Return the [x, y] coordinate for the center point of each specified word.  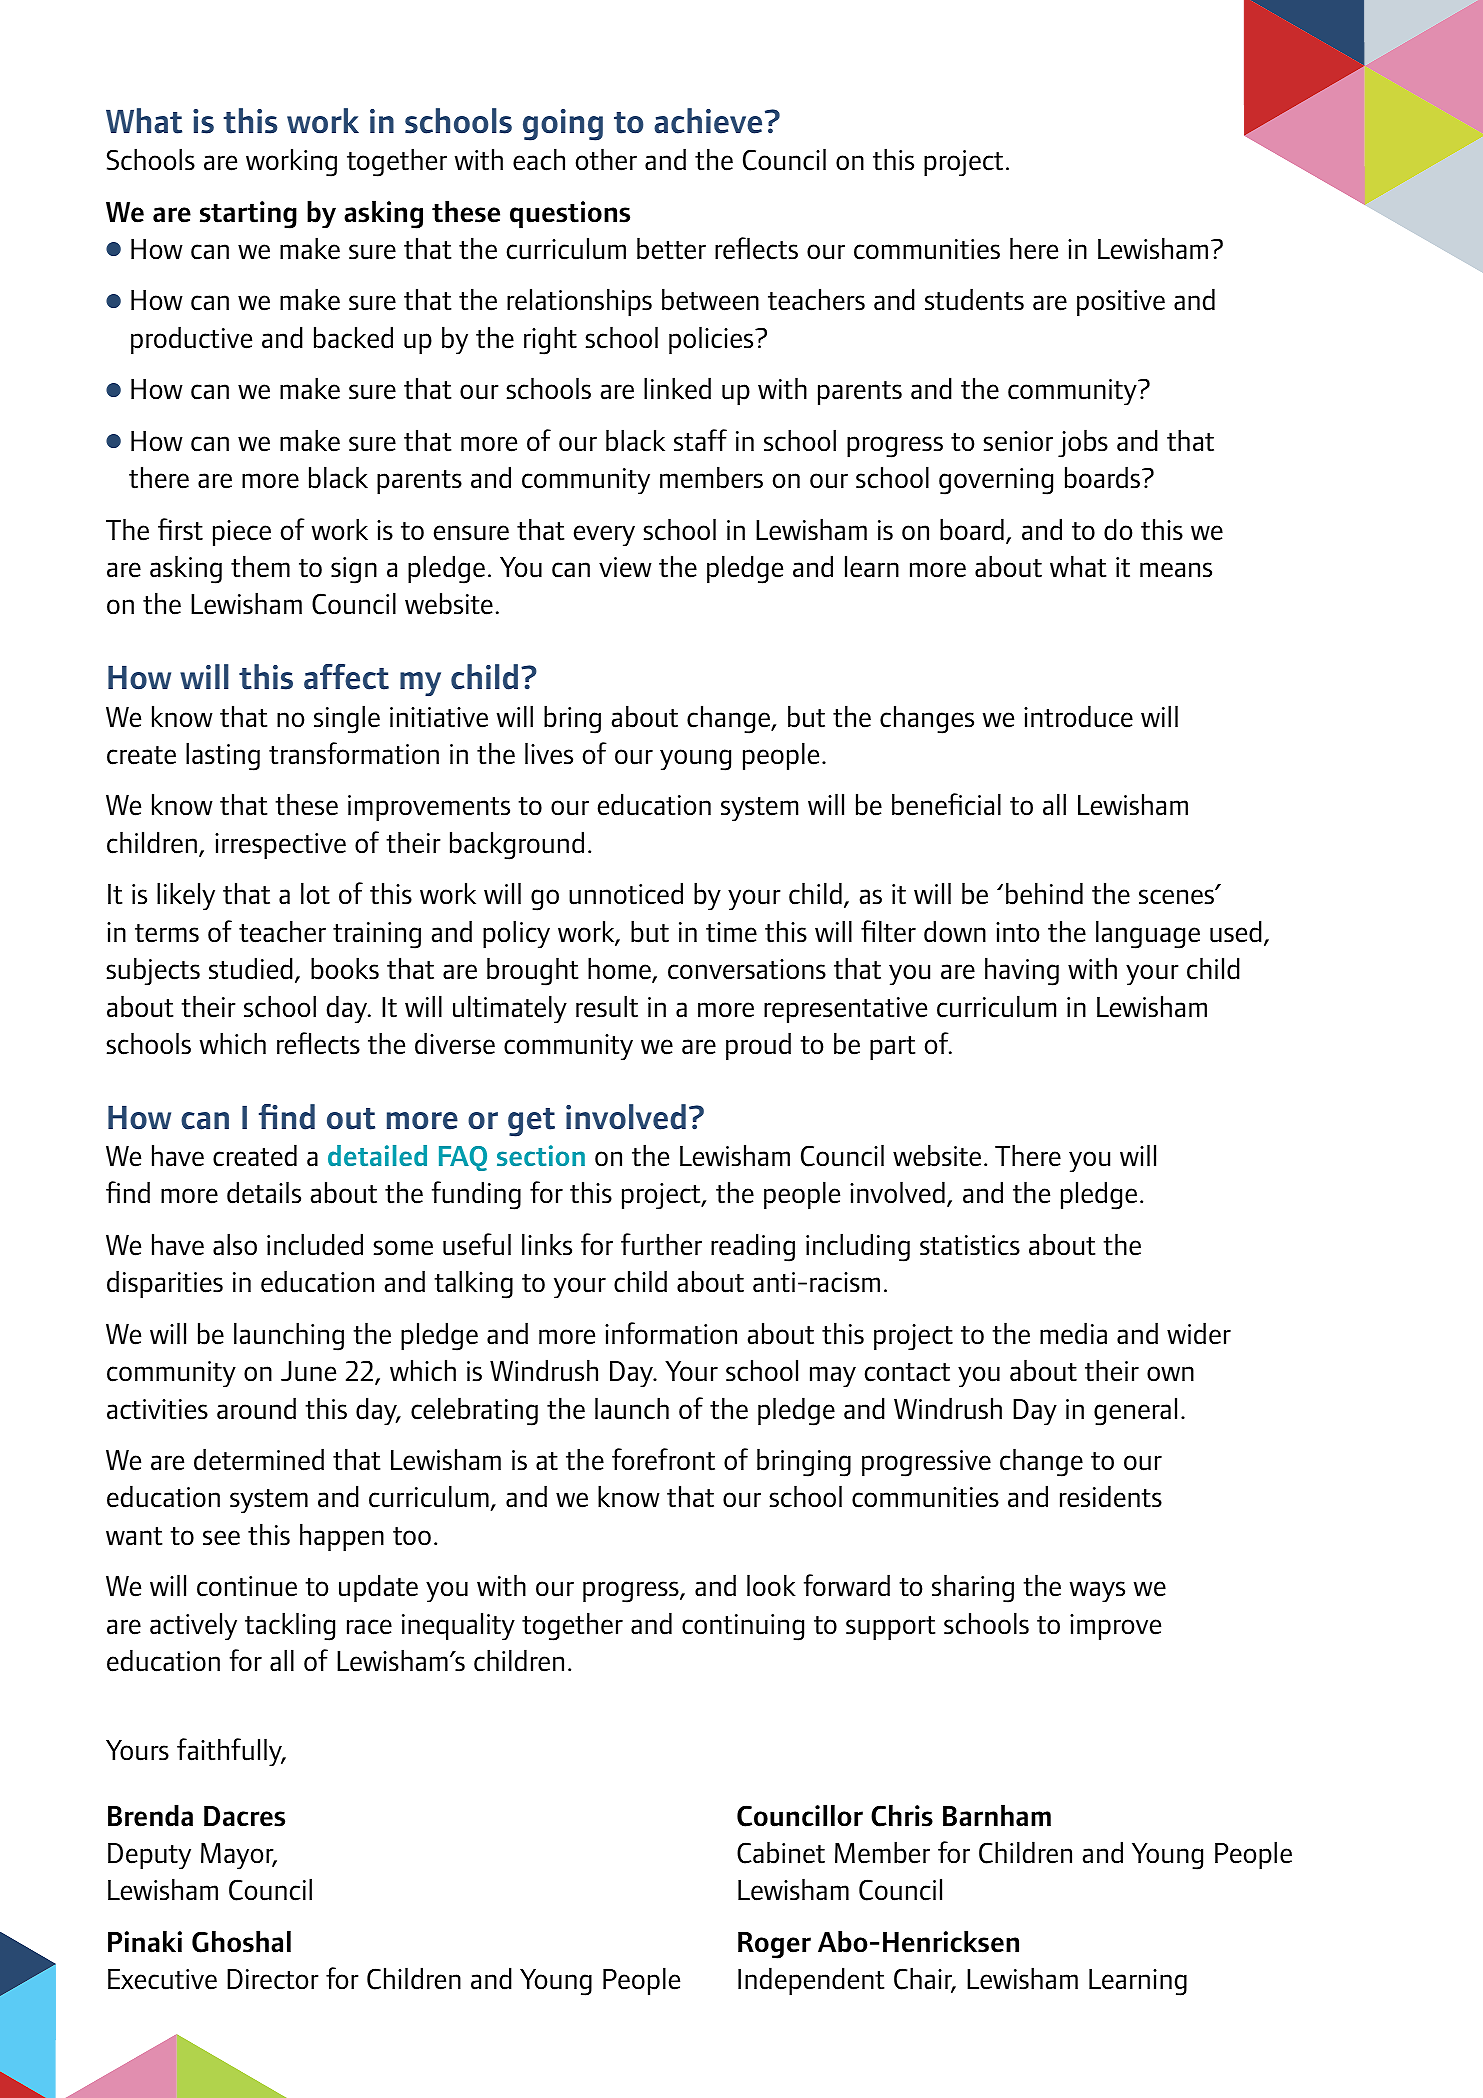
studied [251, 968]
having [1022, 971]
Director [273, 1979]
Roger [774, 1945]
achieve [708, 121]
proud [758, 1046]
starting [248, 215]
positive [1121, 303]
